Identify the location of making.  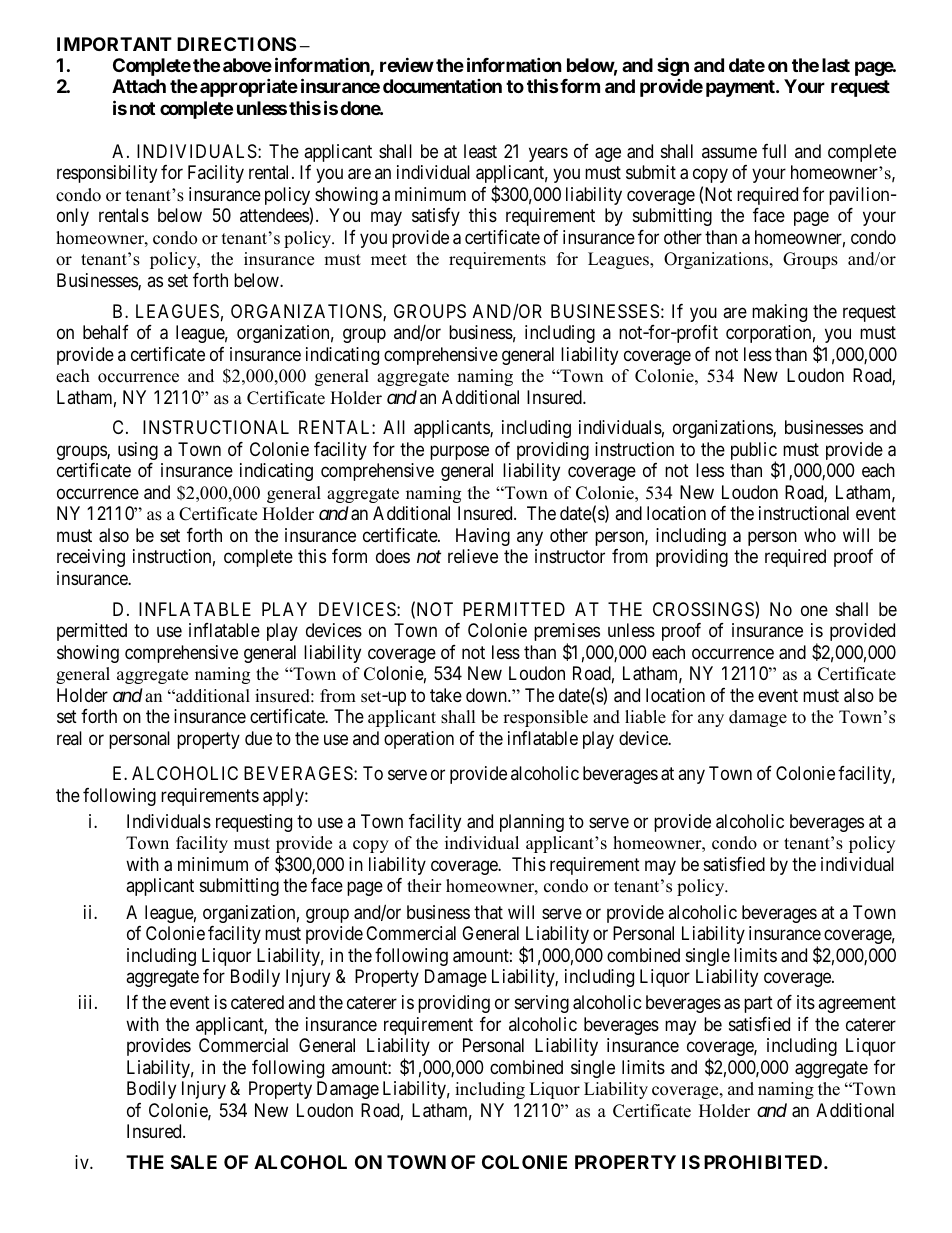
(779, 313).
